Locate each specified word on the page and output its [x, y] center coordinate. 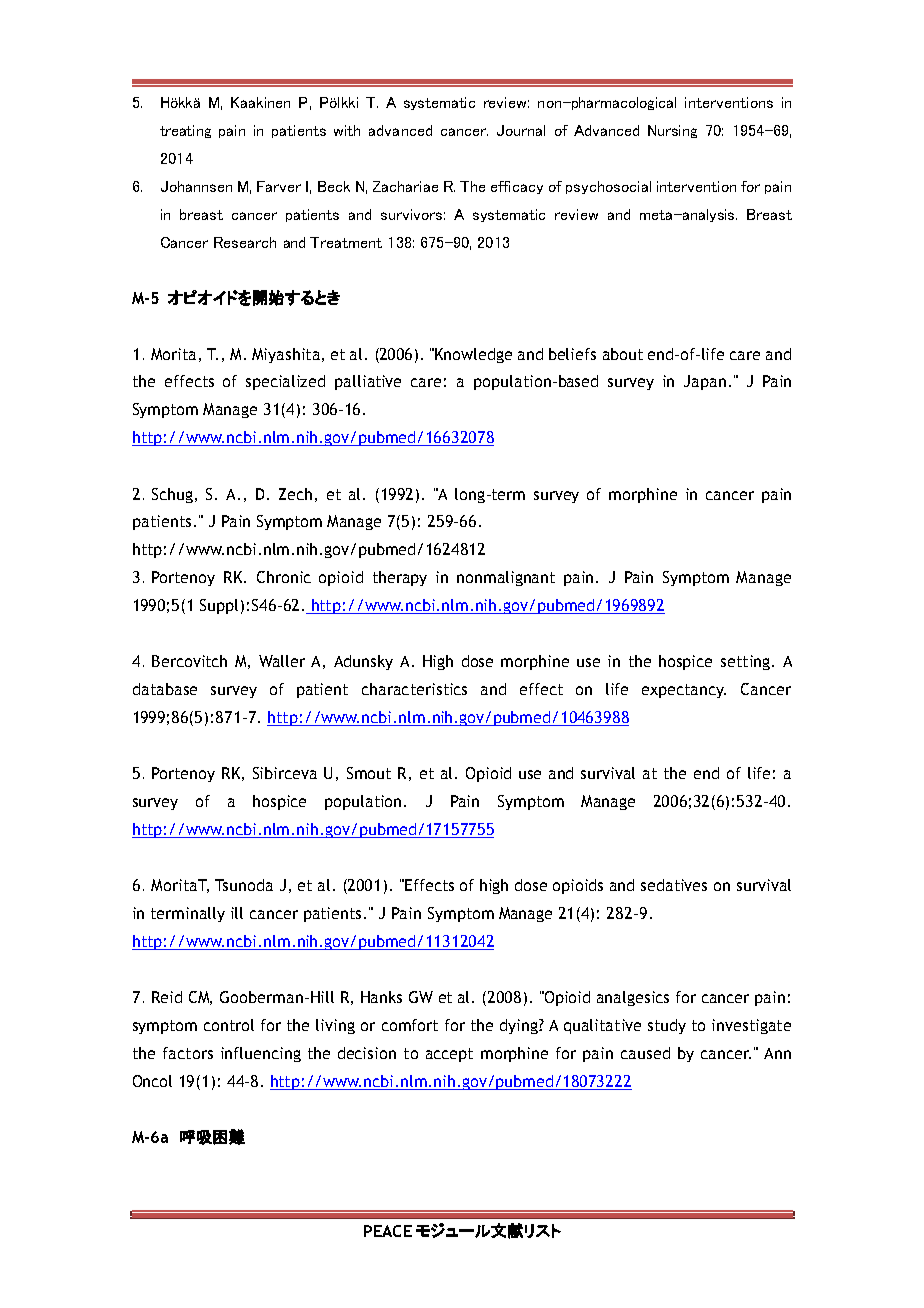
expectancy [684, 691]
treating [185, 131]
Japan [705, 382]
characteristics [414, 689]
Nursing [672, 131]
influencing [261, 1054]
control [229, 1025]
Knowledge [473, 355]
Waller [282, 661]
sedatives [674, 885]
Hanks [381, 997]
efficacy [517, 187]
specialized [285, 382]
